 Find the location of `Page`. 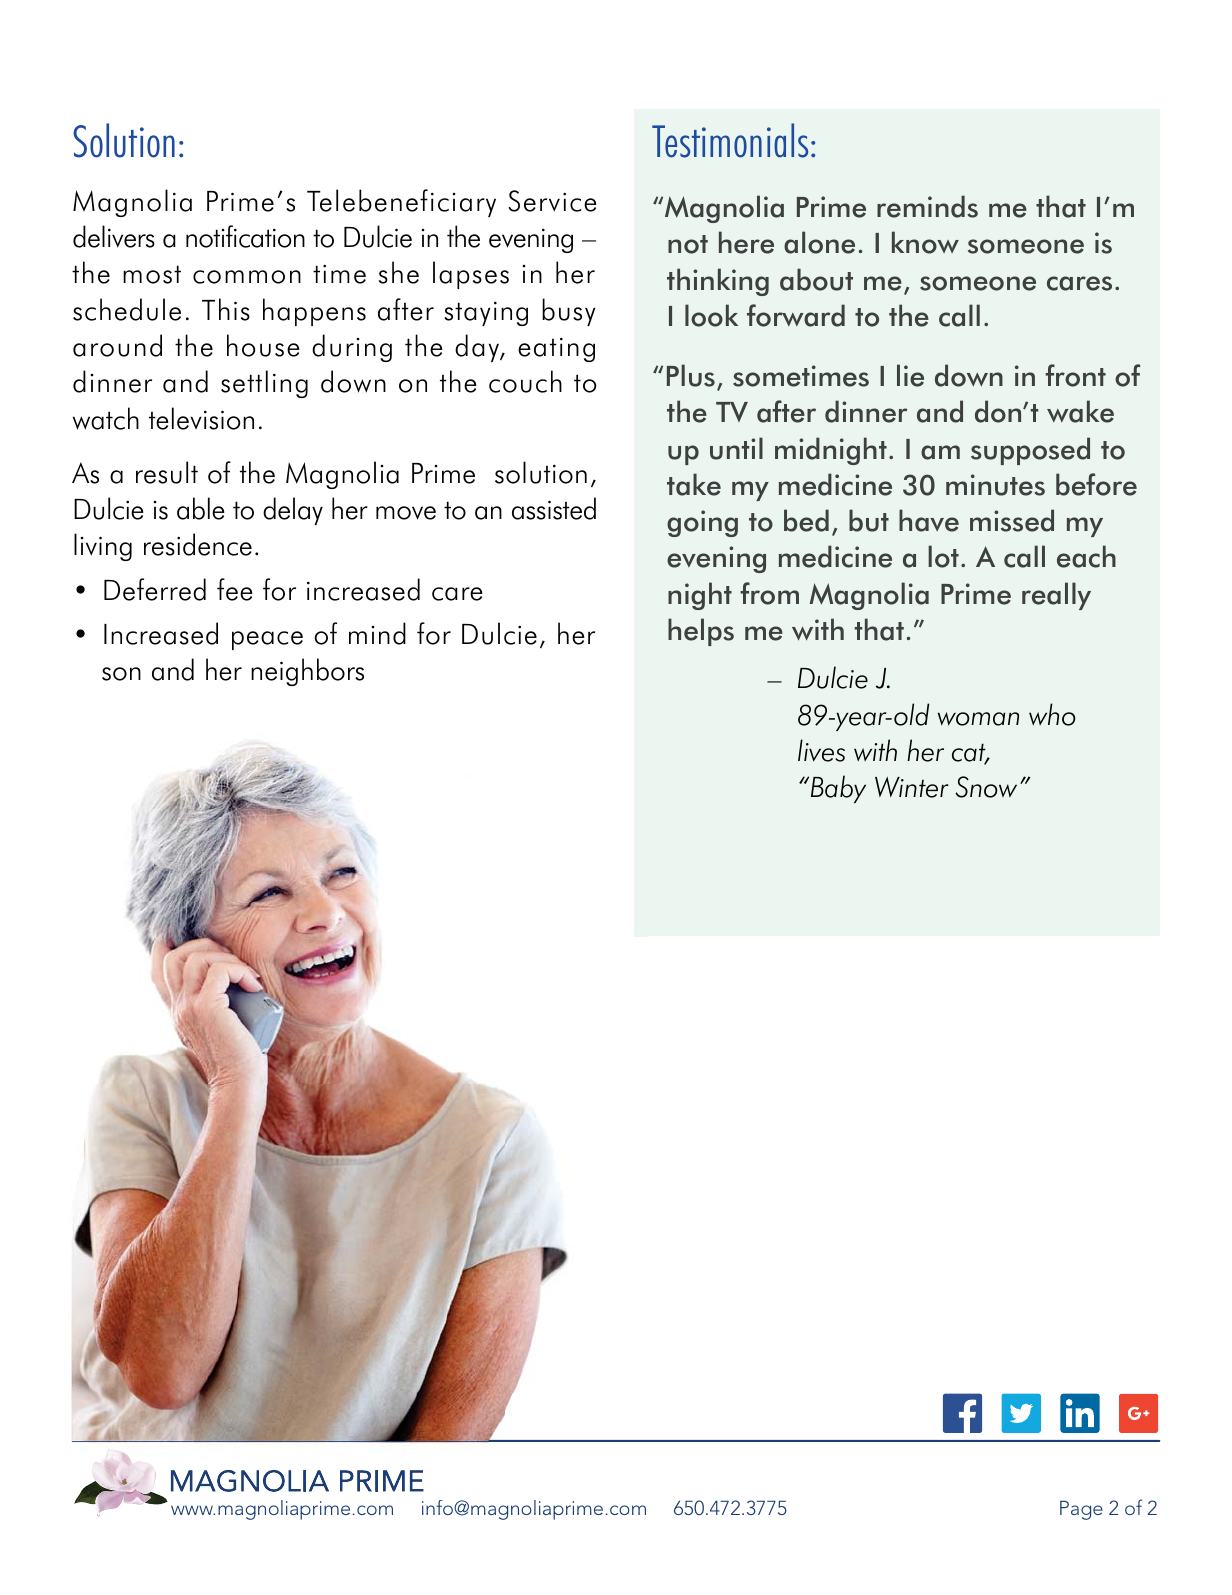

Page is located at coordinates (1081, 1510).
